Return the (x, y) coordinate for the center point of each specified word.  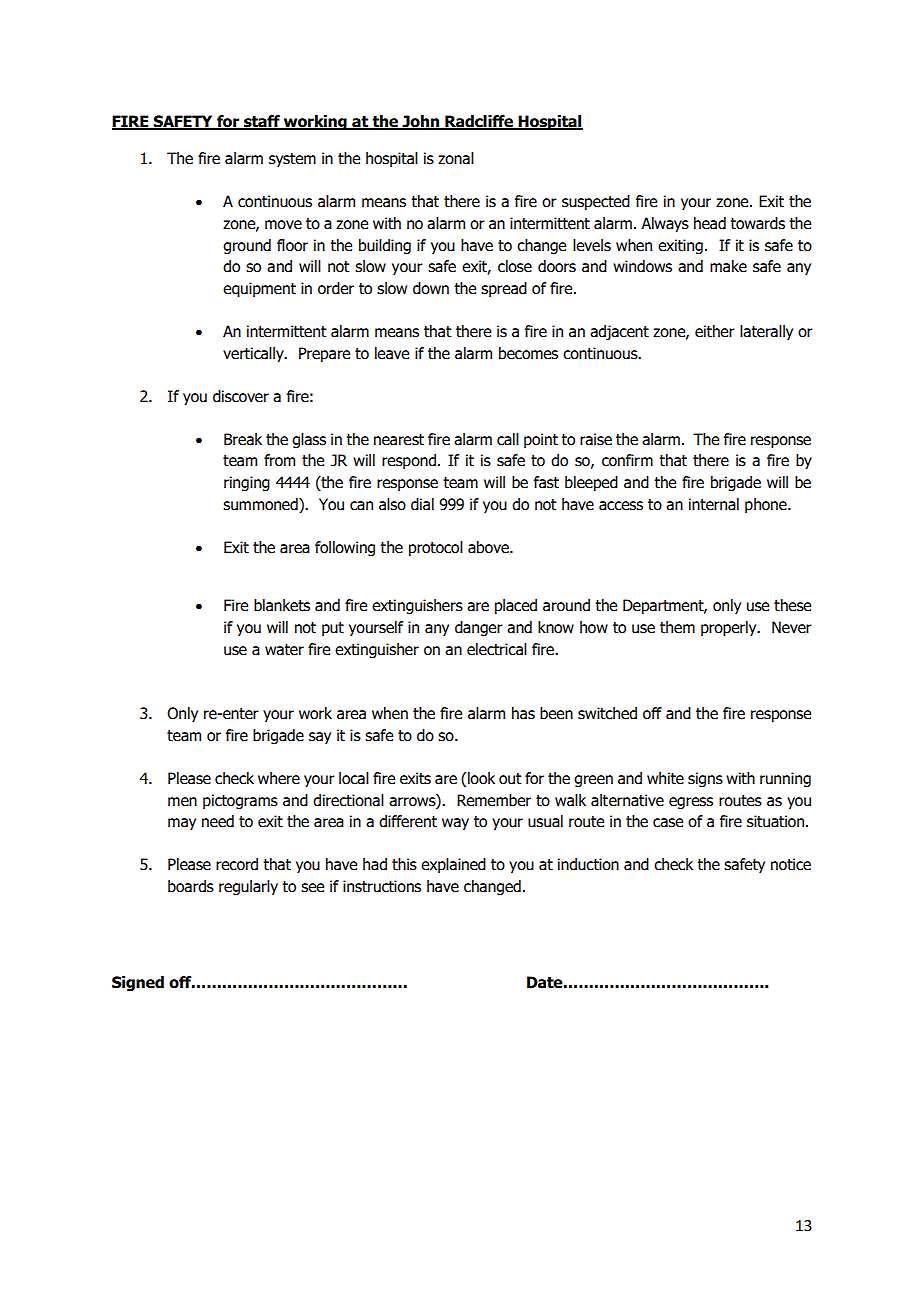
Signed (138, 983)
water (284, 650)
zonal (456, 158)
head (710, 223)
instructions (382, 886)
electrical (497, 649)
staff (262, 122)
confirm (627, 460)
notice (791, 864)
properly (730, 628)
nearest (399, 440)
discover (241, 396)
